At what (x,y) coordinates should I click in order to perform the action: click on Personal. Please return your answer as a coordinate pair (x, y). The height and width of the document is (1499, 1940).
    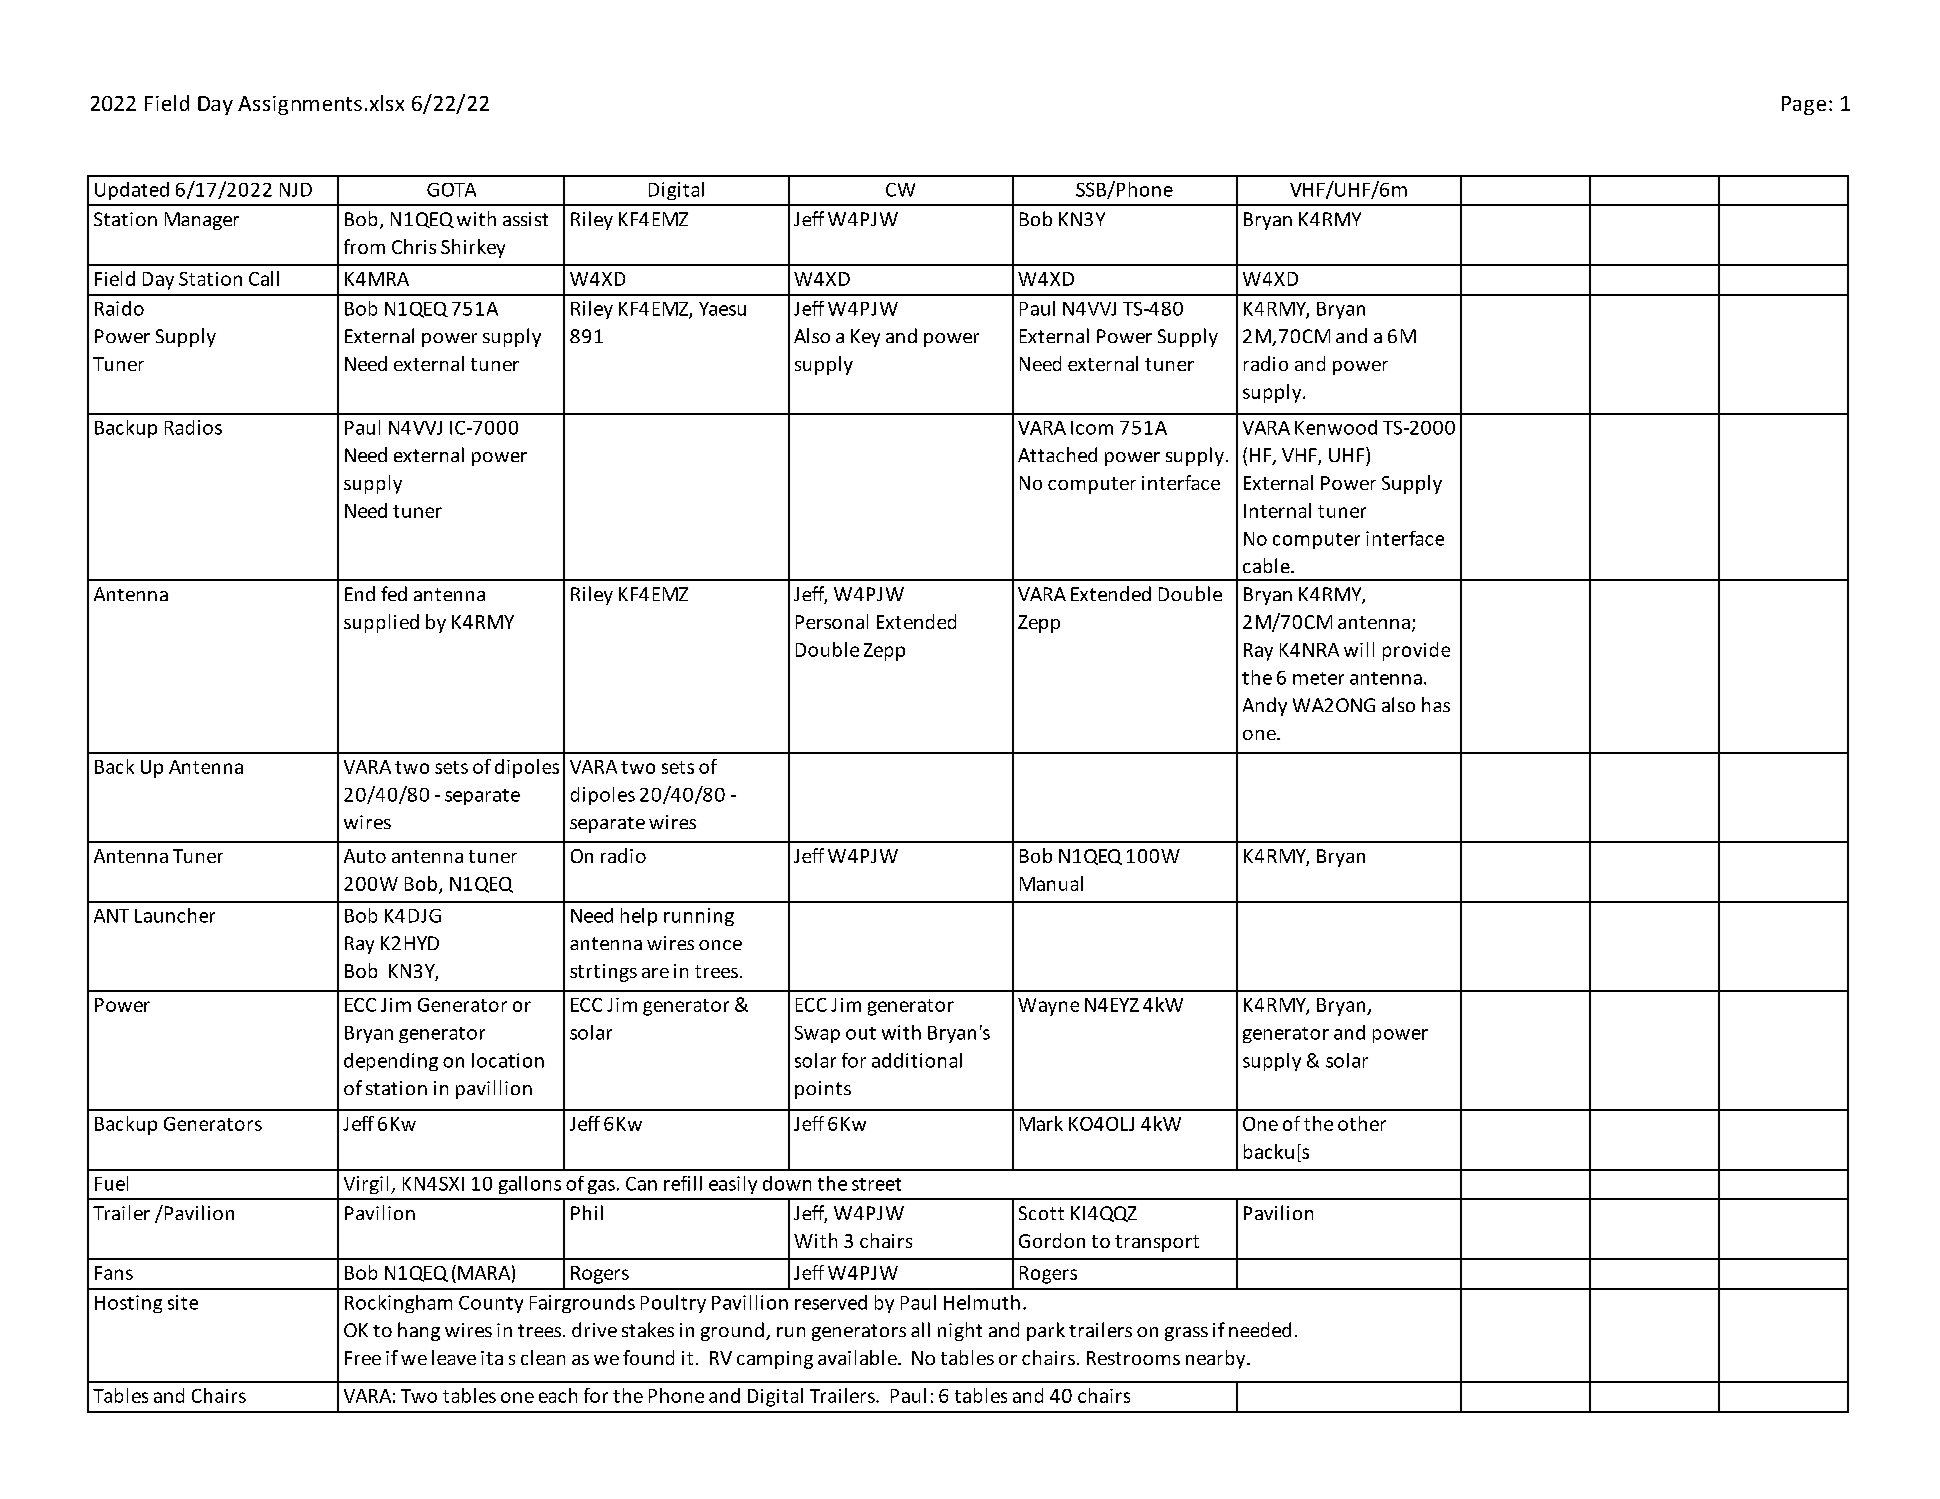
    Looking at the image, I should click on (832, 621).
